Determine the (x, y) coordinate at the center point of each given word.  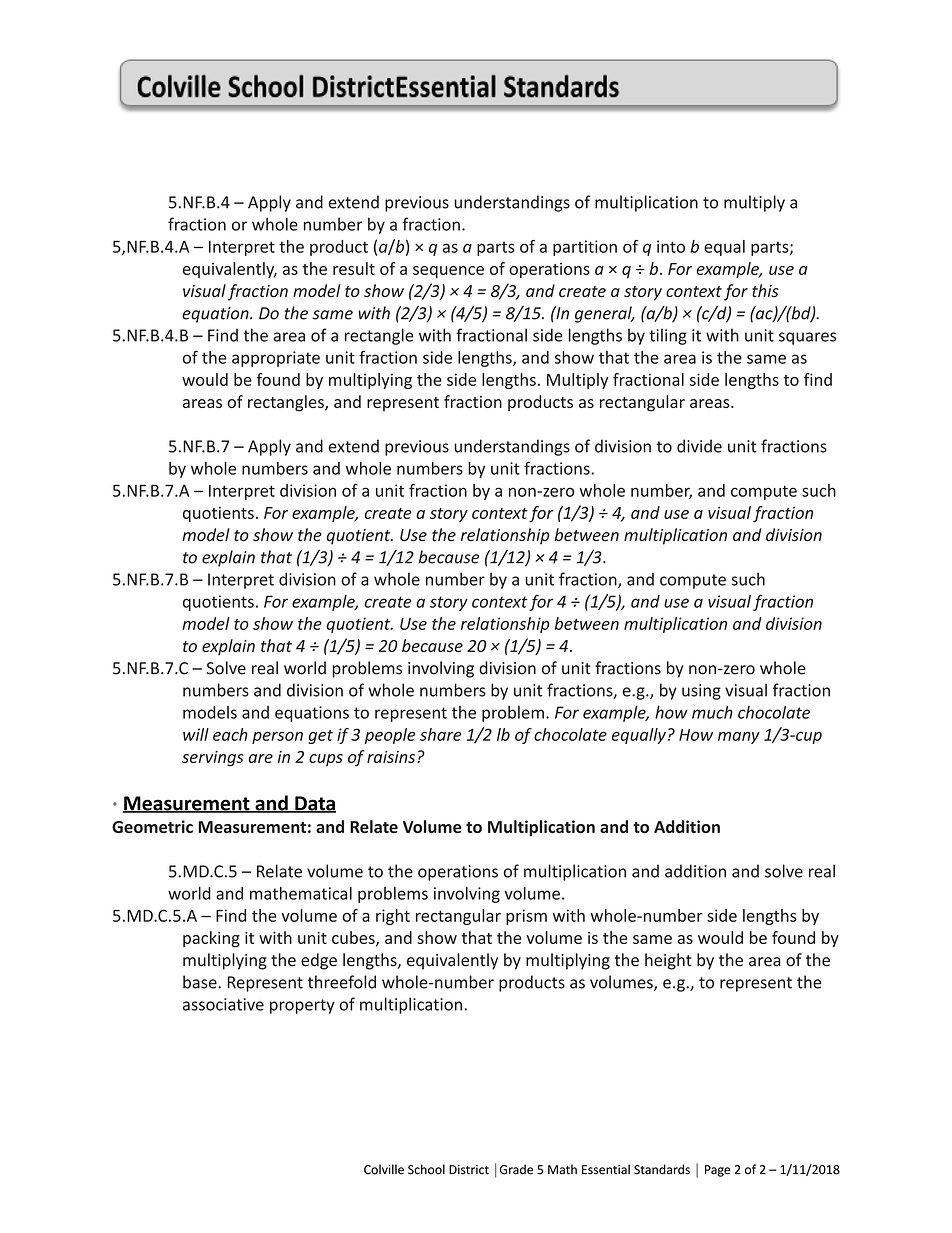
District (469, 1170)
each (230, 734)
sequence (448, 272)
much (712, 712)
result (354, 268)
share (440, 734)
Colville (384, 1169)
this (765, 290)
